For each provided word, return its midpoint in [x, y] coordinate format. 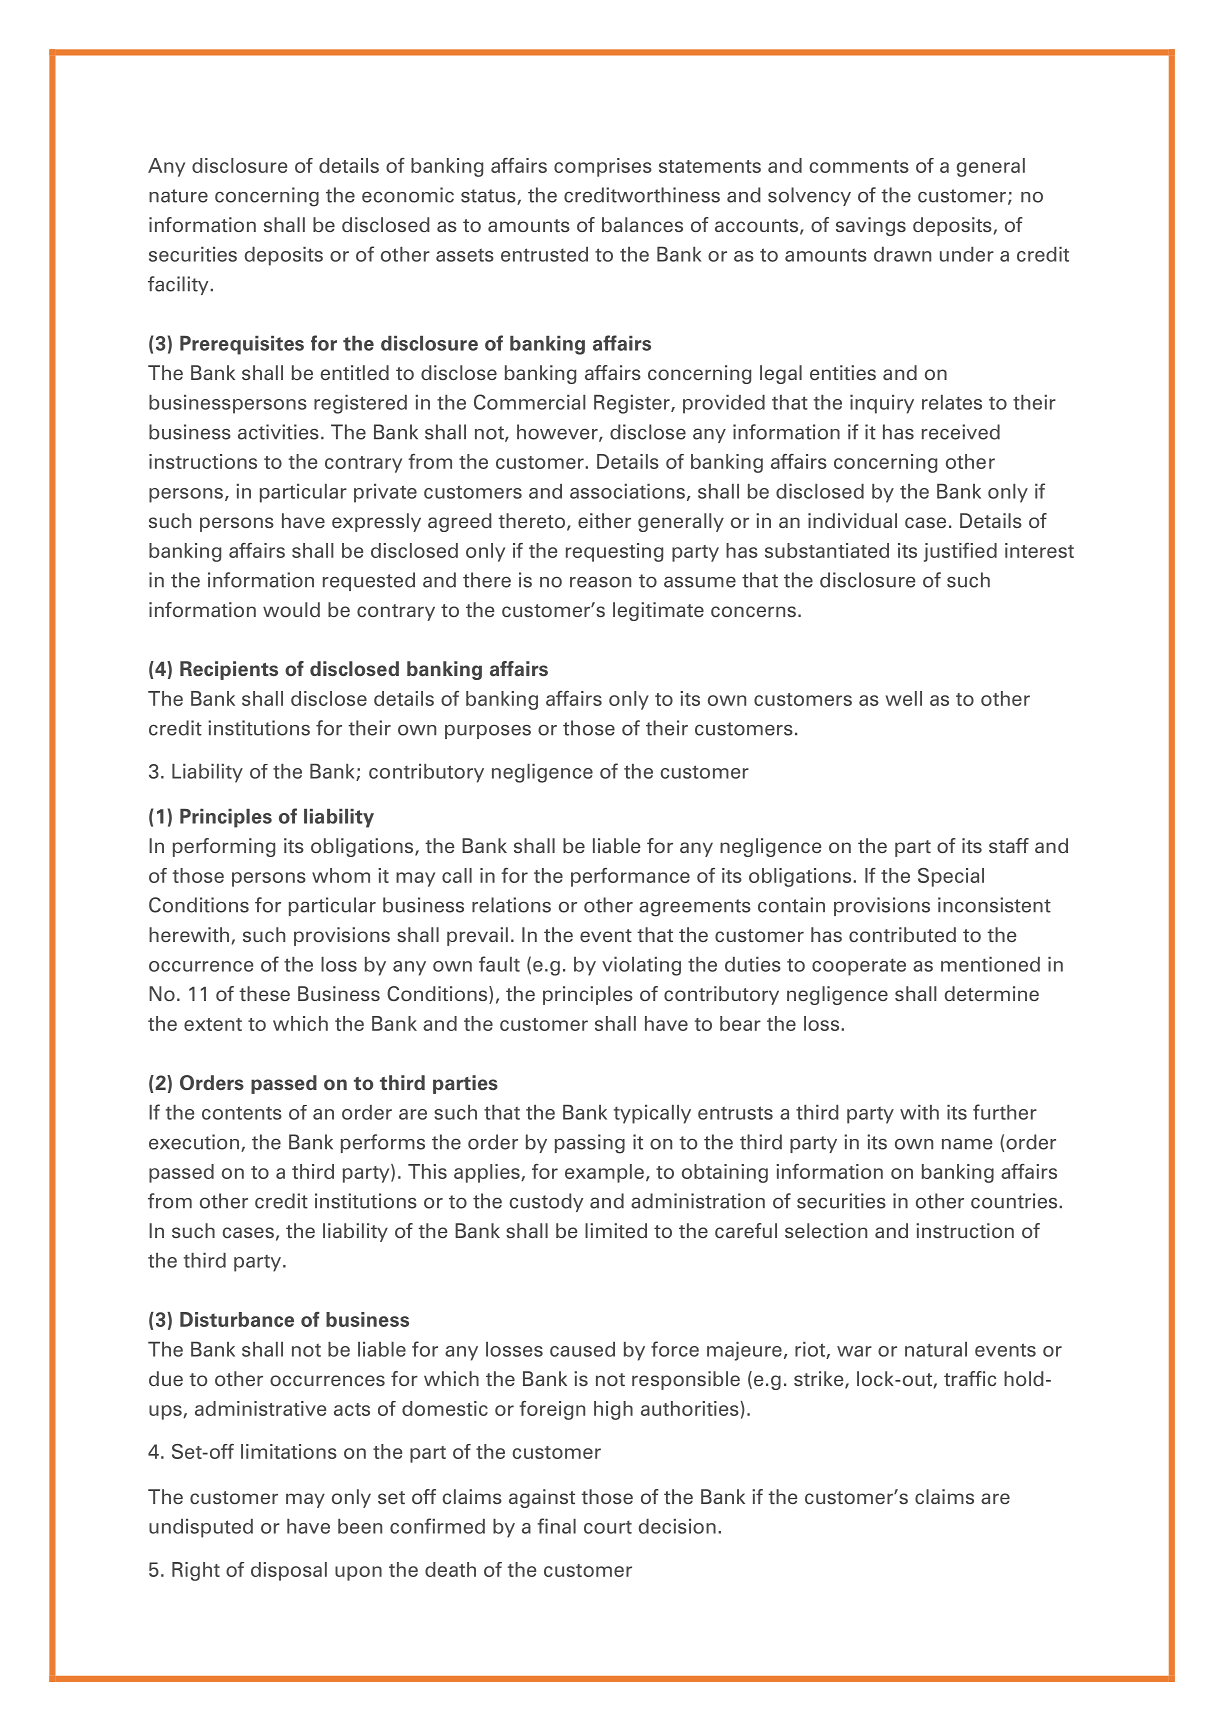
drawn [902, 254]
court [608, 1527]
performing [224, 847]
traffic [970, 1378]
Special [951, 877]
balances [642, 224]
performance [630, 877]
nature [178, 196]
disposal [289, 1571]
